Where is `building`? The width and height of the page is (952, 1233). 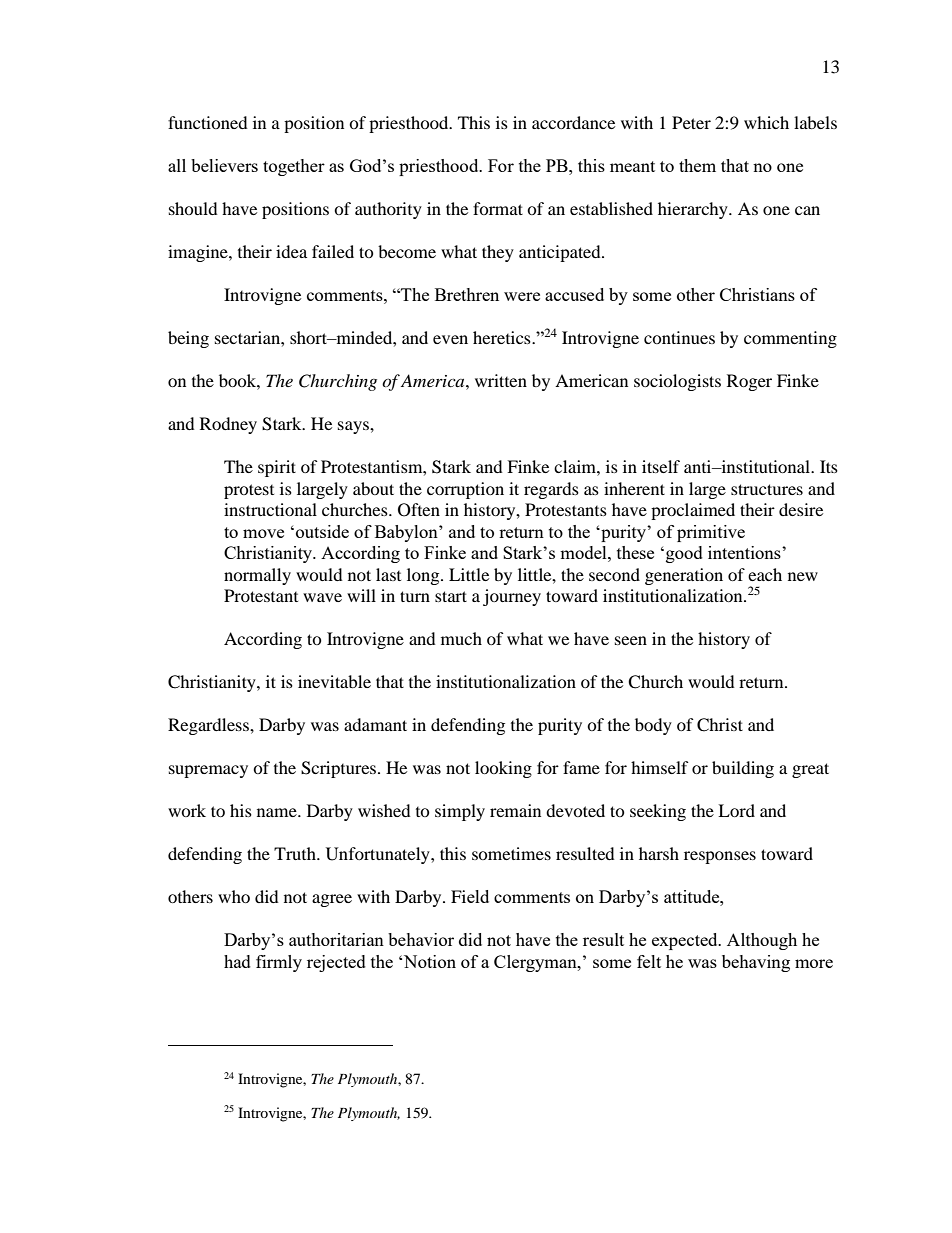
building is located at coordinates (743, 769).
